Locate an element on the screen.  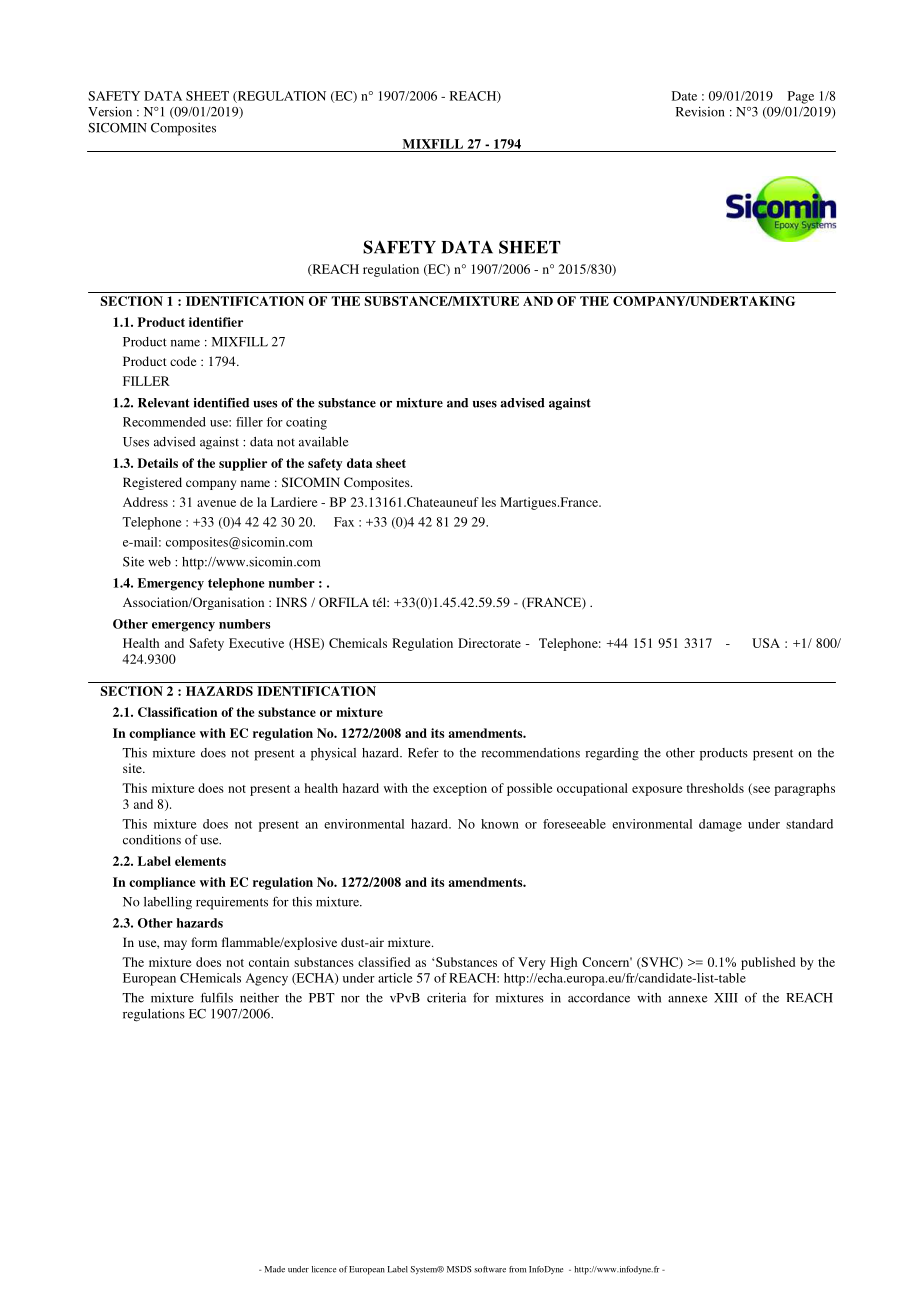
Made is located at coordinates (275, 1269).
